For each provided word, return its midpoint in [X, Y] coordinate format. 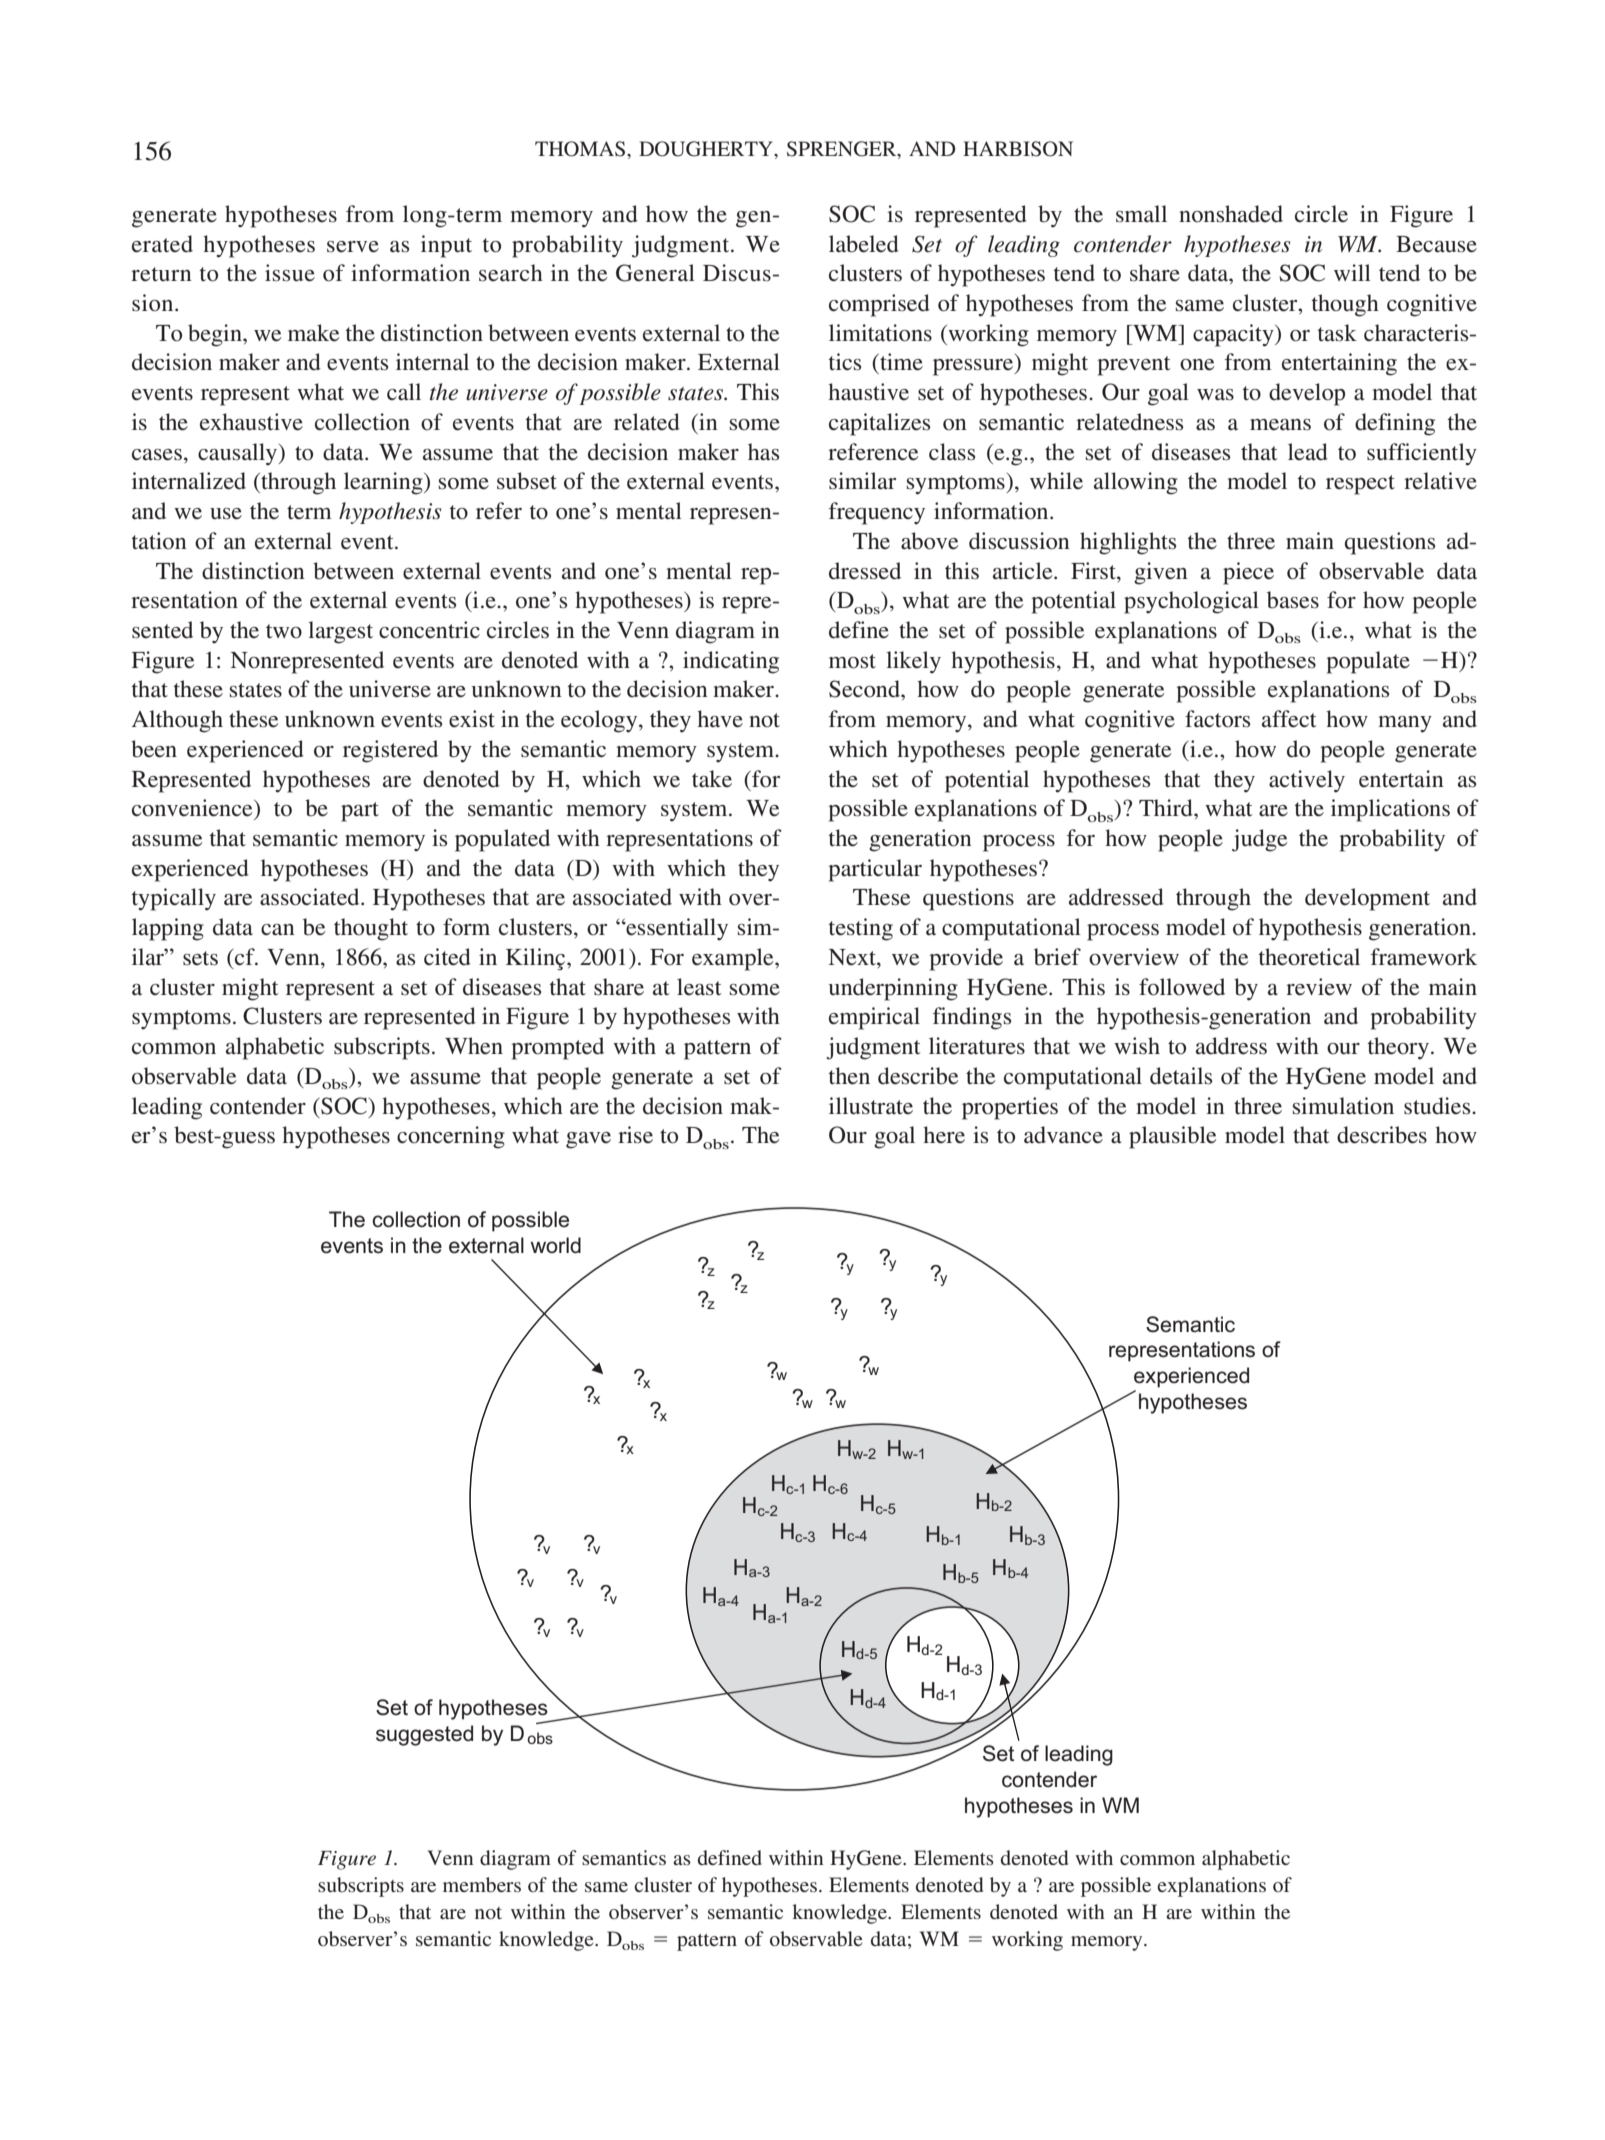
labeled [864, 244]
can [278, 930]
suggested [424, 1735]
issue [290, 273]
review [1319, 987]
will [1352, 272]
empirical [874, 1018]
